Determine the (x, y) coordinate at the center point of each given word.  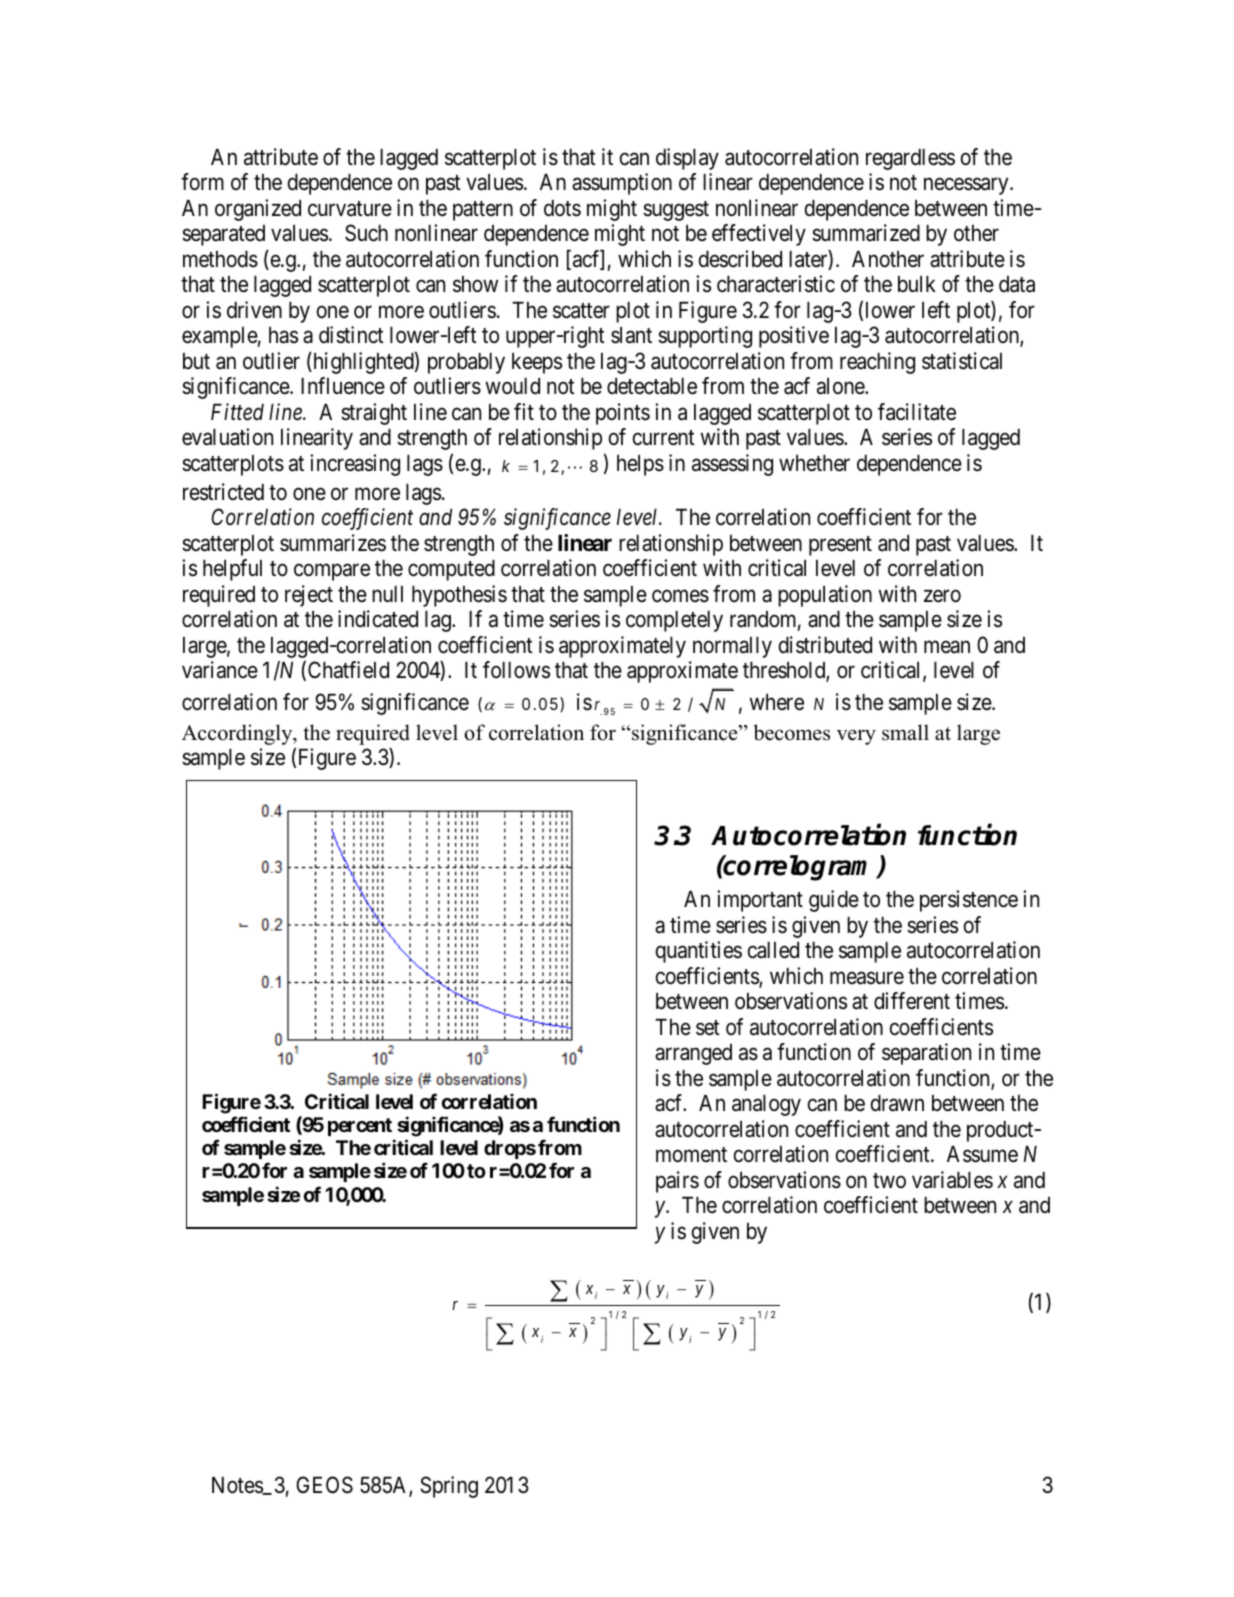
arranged (693, 1054)
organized (258, 210)
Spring (449, 1487)
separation (926, 1054)
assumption (622, 184)
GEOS (324, 1485)
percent (360, 1127)
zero (942, 596)
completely (674, 621)
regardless (910, 159)
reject (309, 596)
